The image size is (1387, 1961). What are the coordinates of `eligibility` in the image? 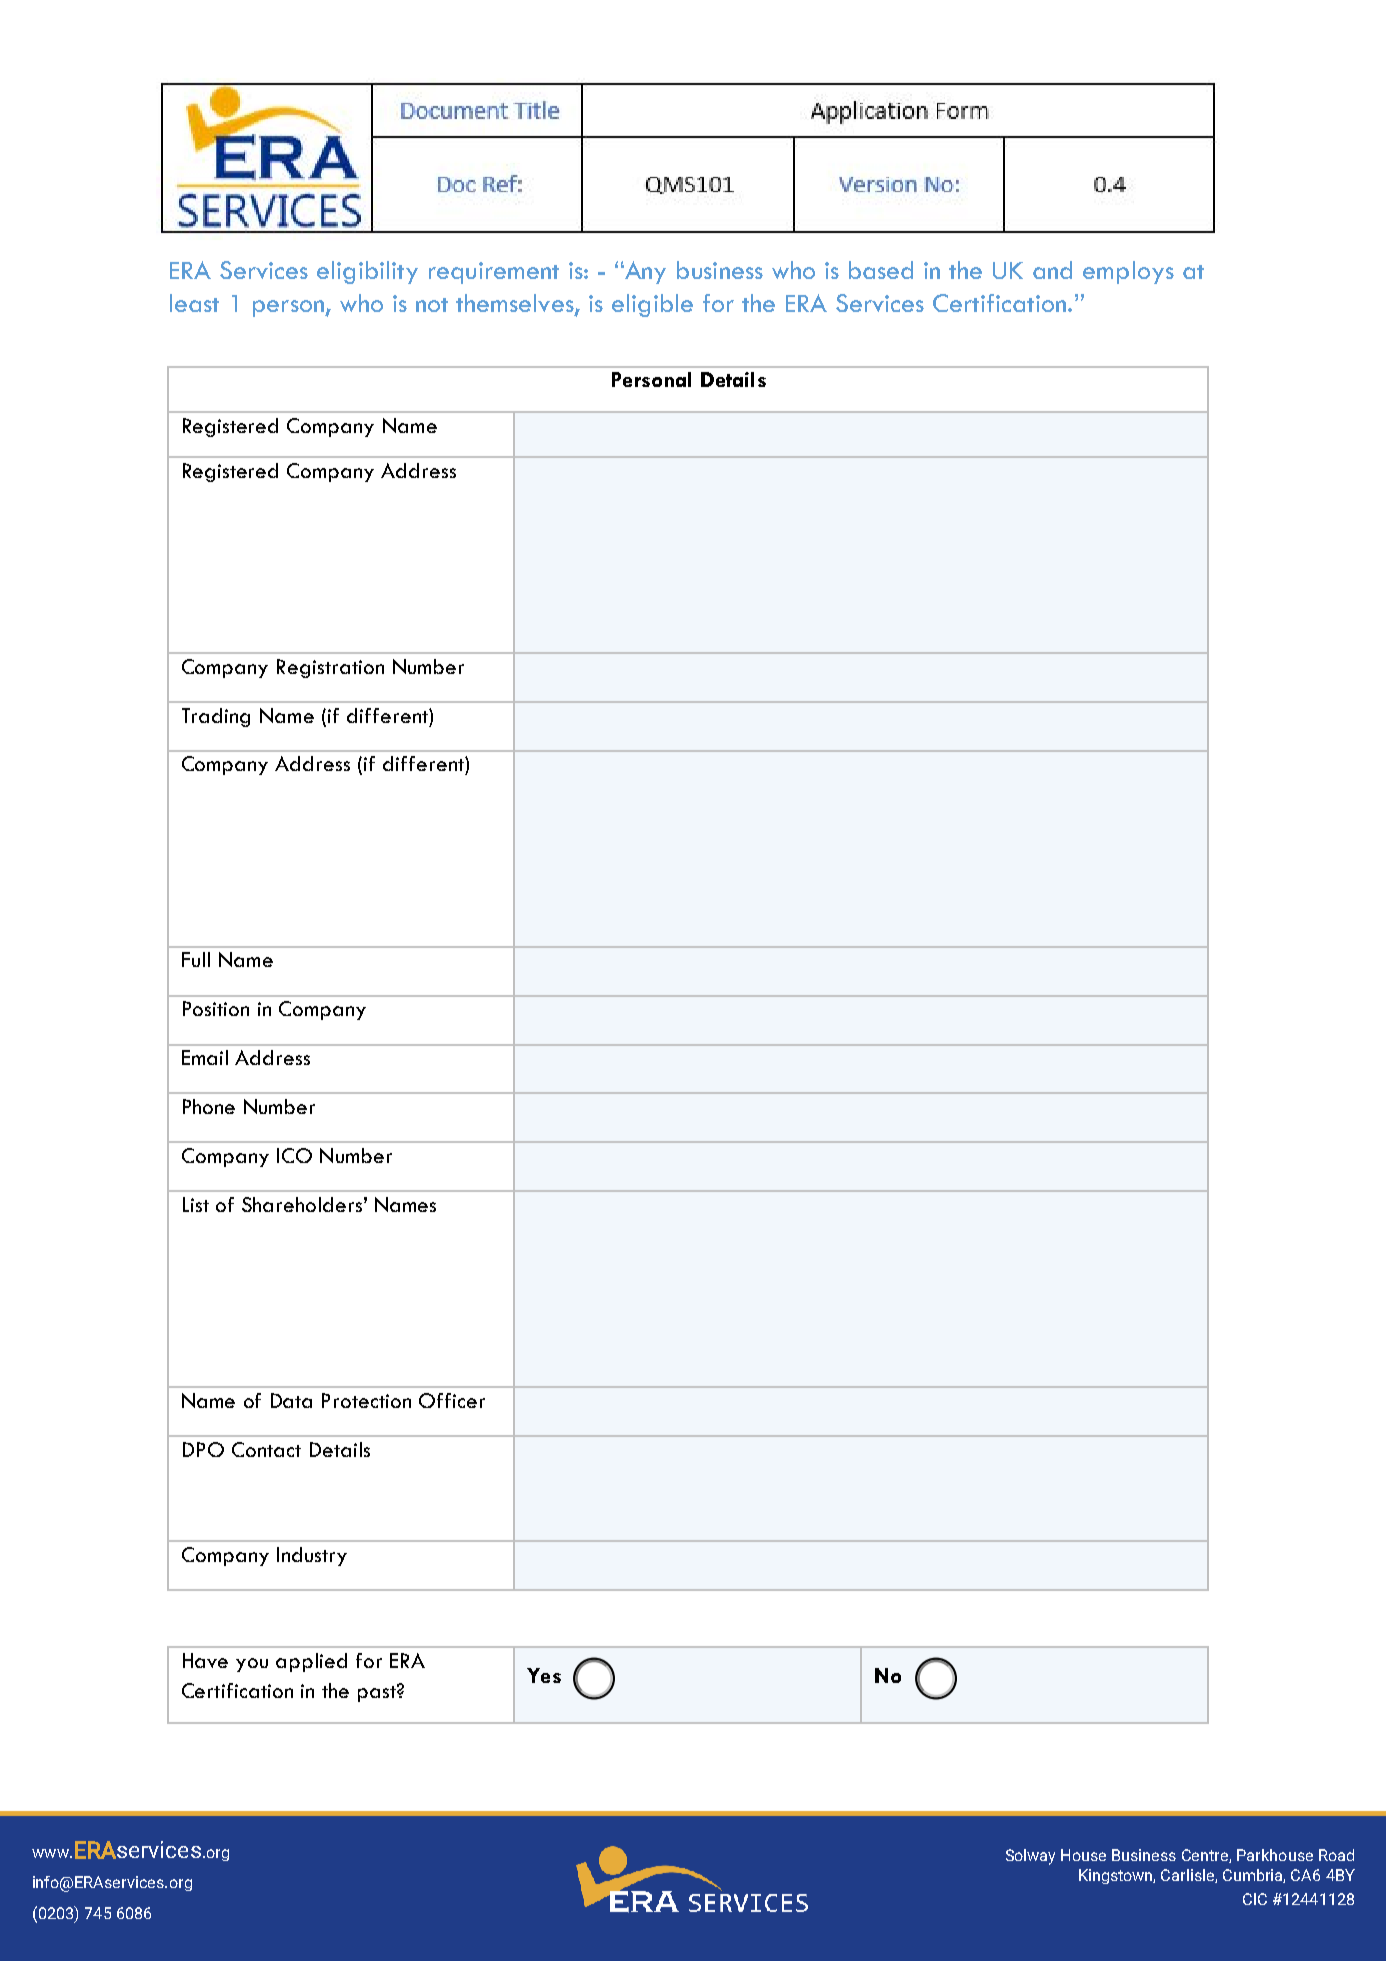 It's located at (367, 272).
